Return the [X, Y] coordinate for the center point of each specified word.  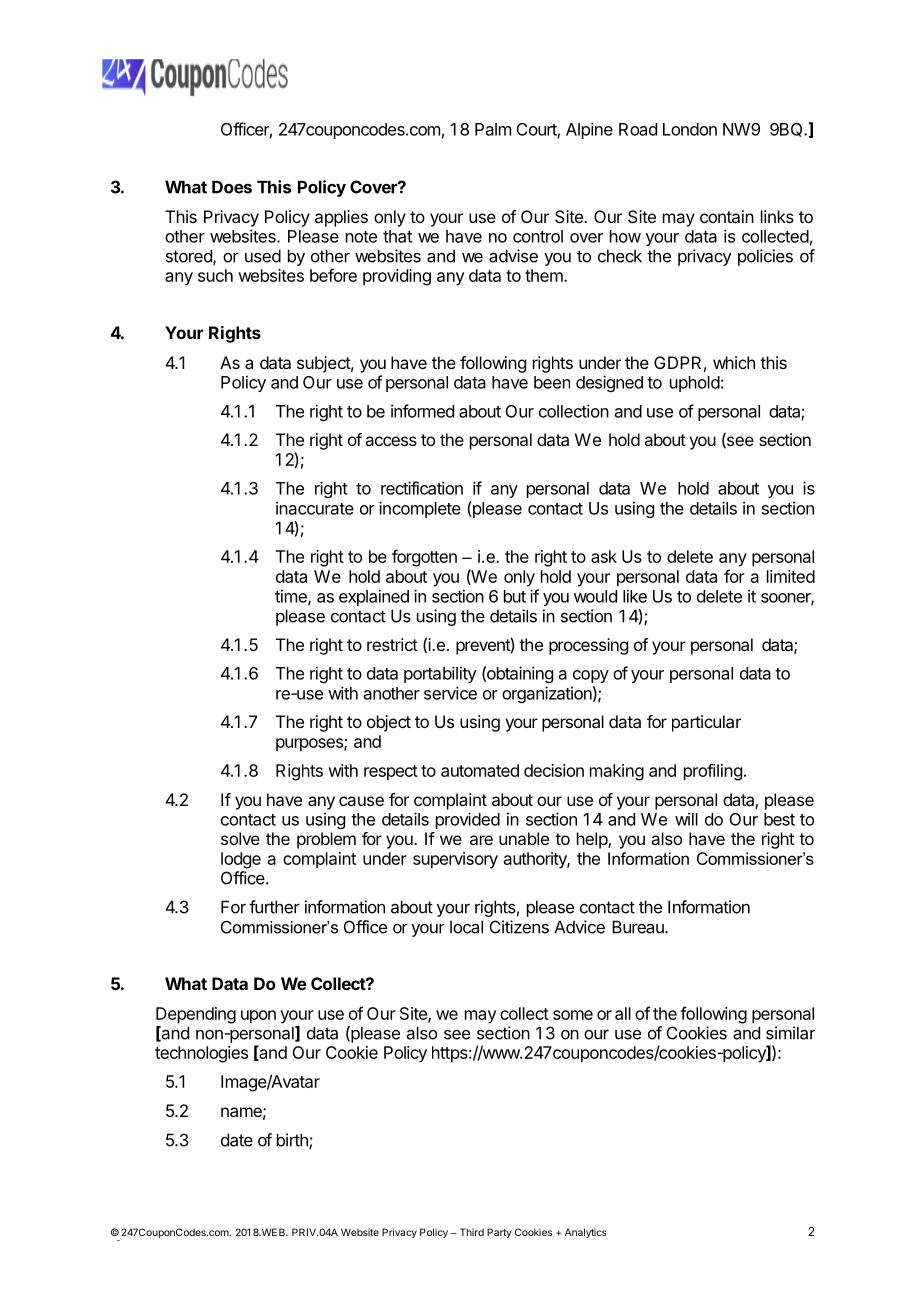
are [481, 840]
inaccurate [315, 508]
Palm [493, 129]
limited [791, 576]
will [686, 819]
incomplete [420, 509]
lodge [241, 860]
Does [232, 187]
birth [293, 1141]
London [690, 129]
